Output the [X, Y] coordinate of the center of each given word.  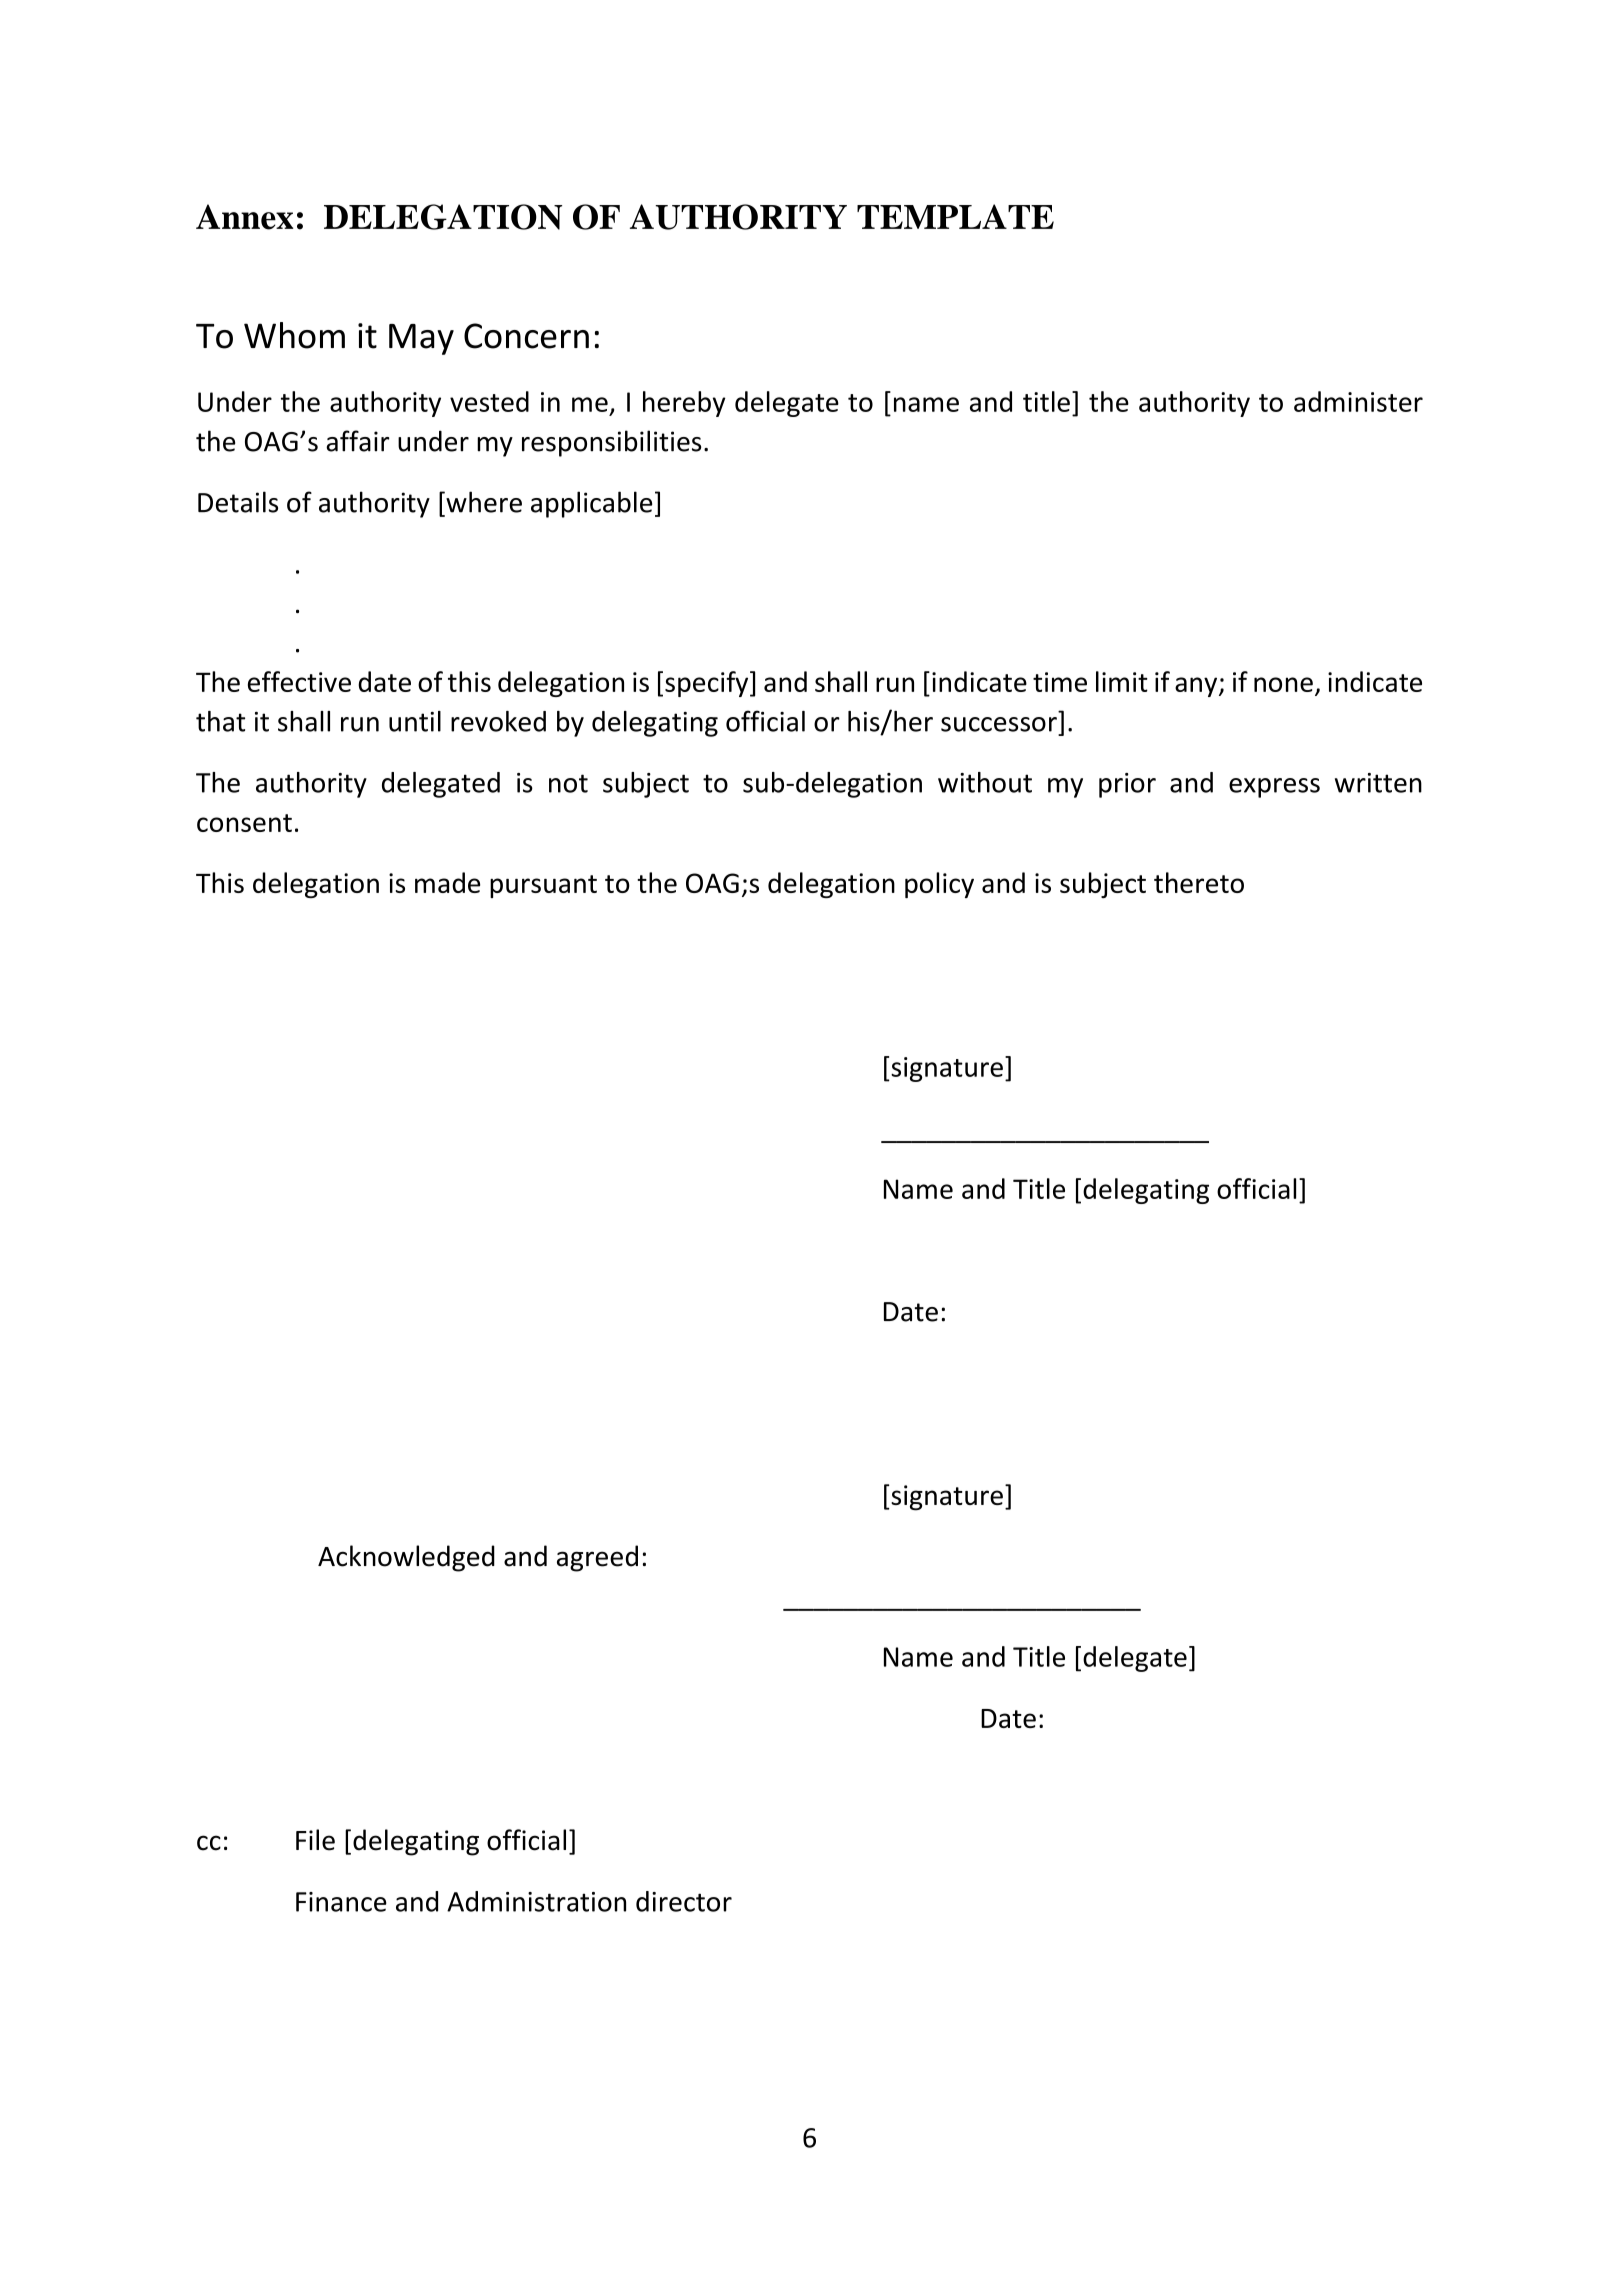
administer [1358, 401]
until [415, 721]
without [985, 782]
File [315, 1840]
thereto [1199, 882]
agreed [597, 1558]
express [1274, 788]
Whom [294, 335]
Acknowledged [406, 1558]
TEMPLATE [955, 216]
